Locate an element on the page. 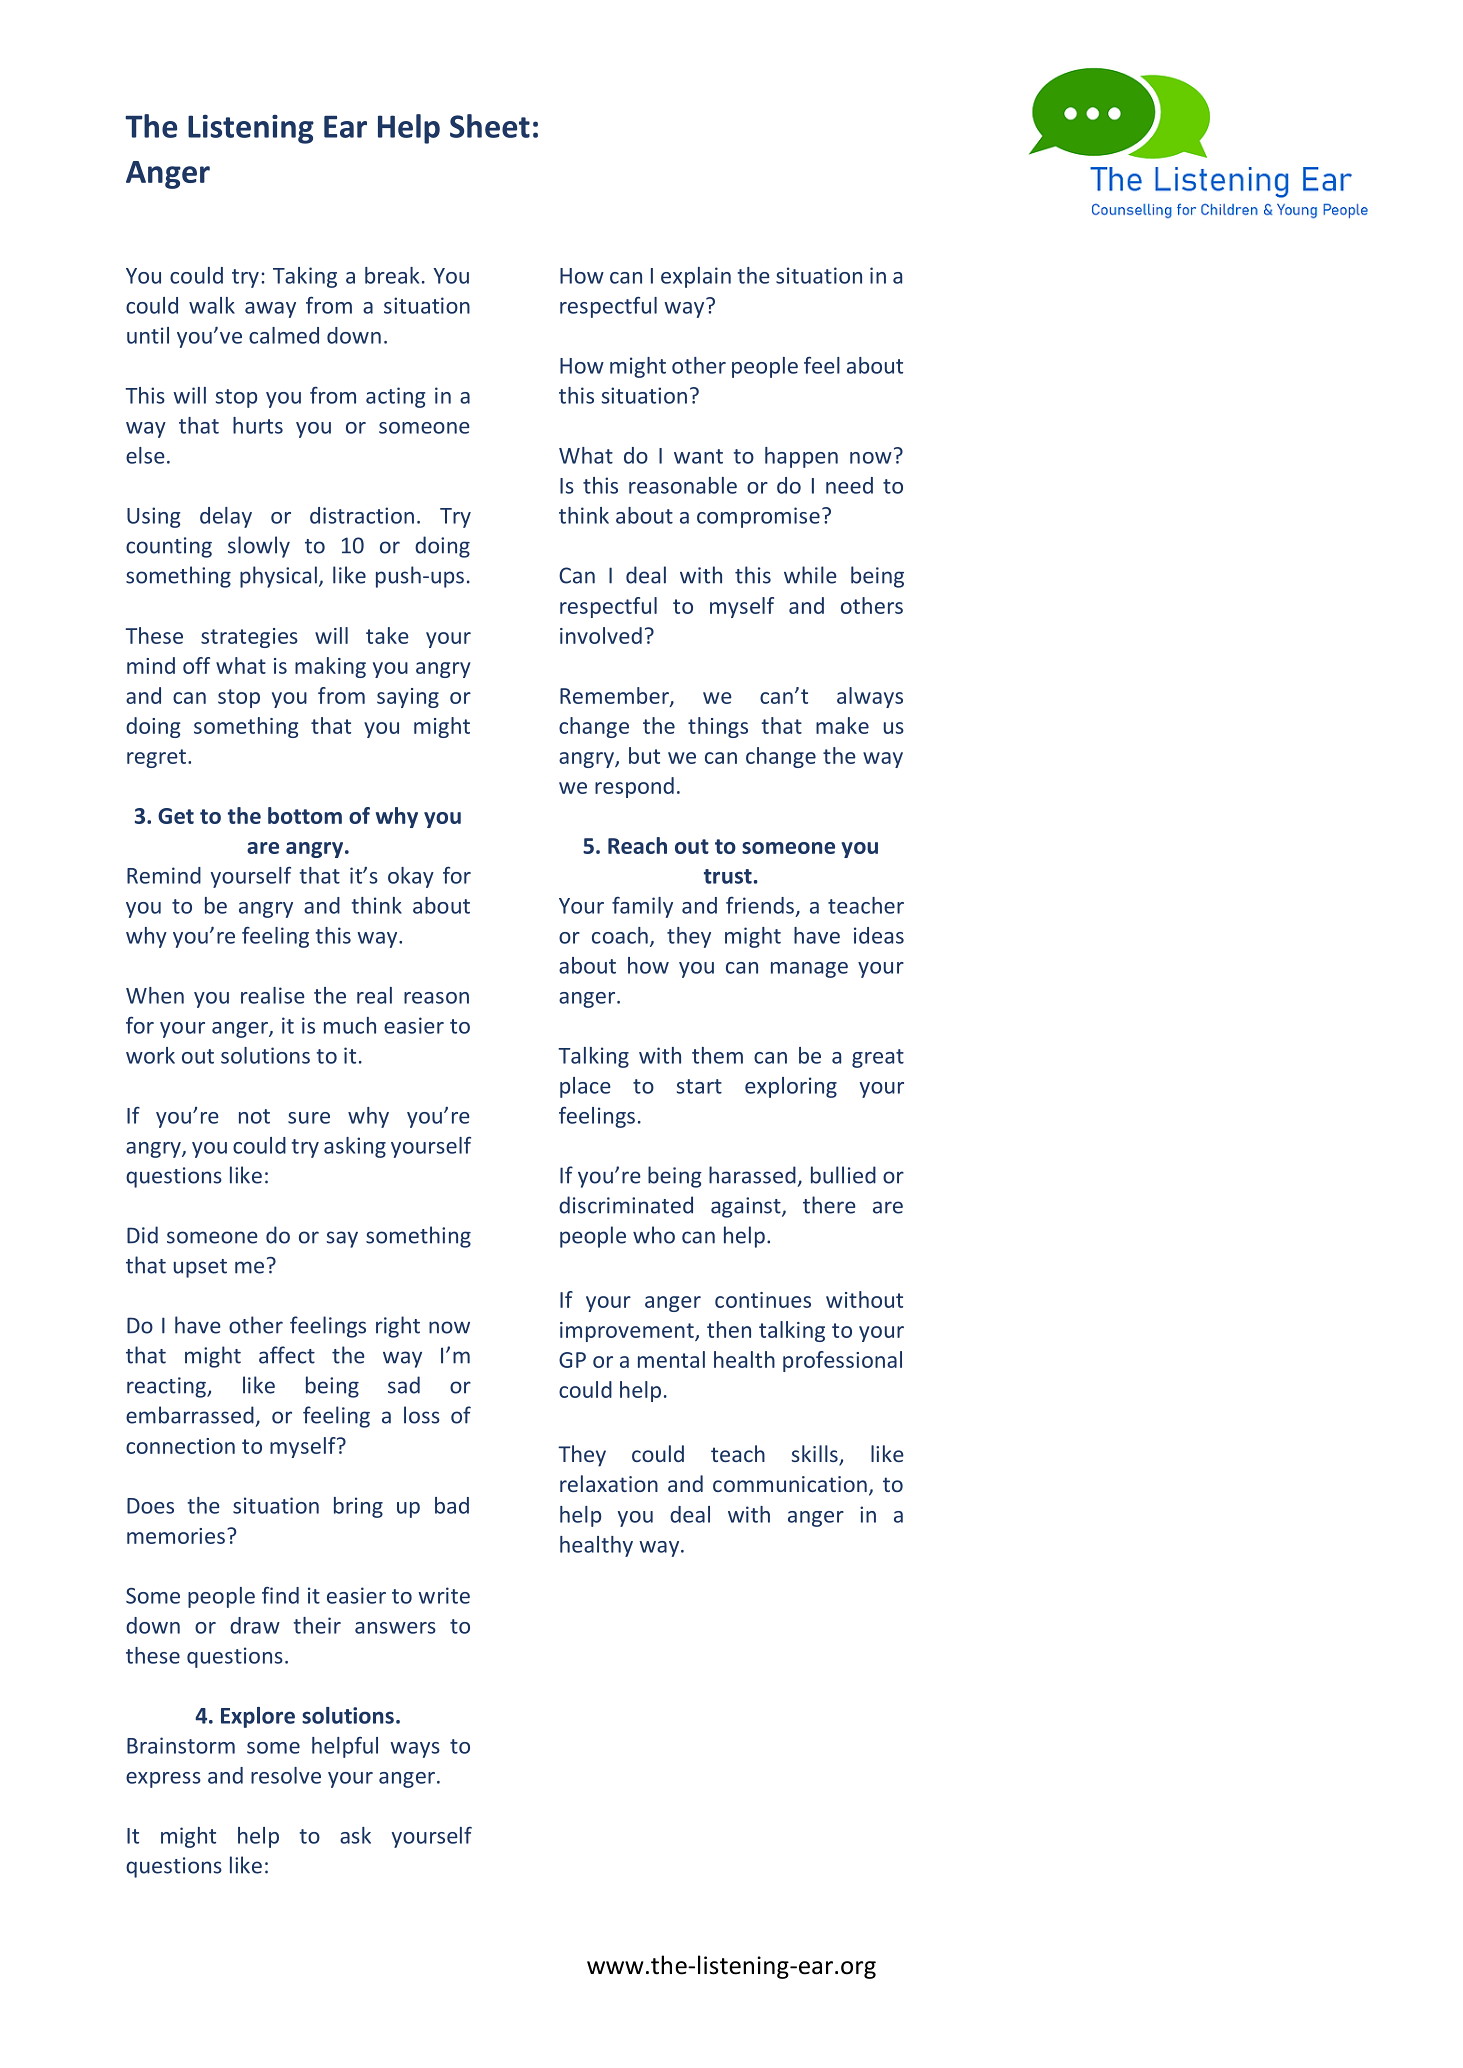 The image size is (1463, 2068). explain is located at coordinates (696, 277).
